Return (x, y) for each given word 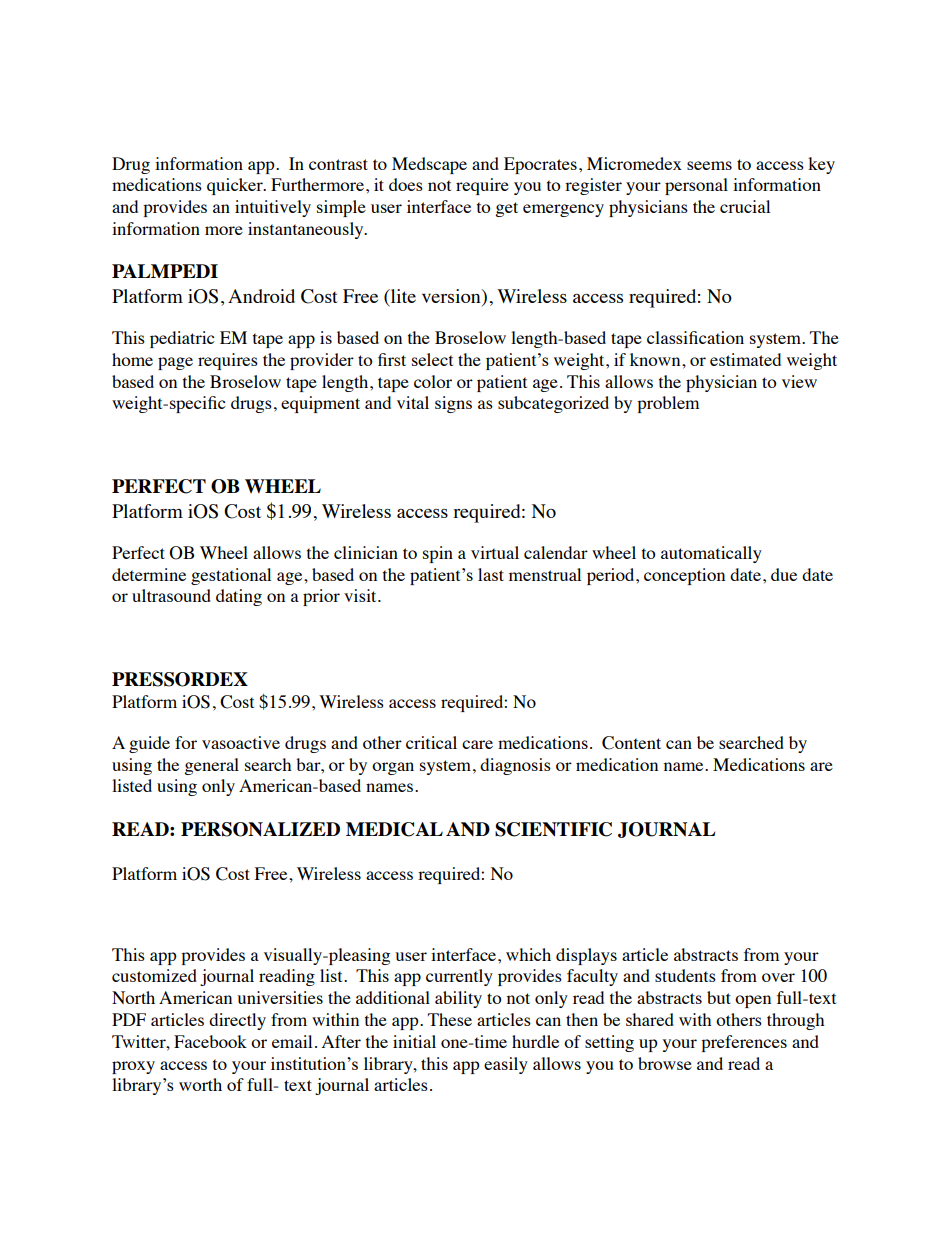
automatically (711, 554)
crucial (745, 206)
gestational (231, 576)
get (506, 209)
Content (631, 743)
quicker (236, 186)
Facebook (210, 1041)
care (477, 744)
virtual (495, 552)
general (211, 766)
